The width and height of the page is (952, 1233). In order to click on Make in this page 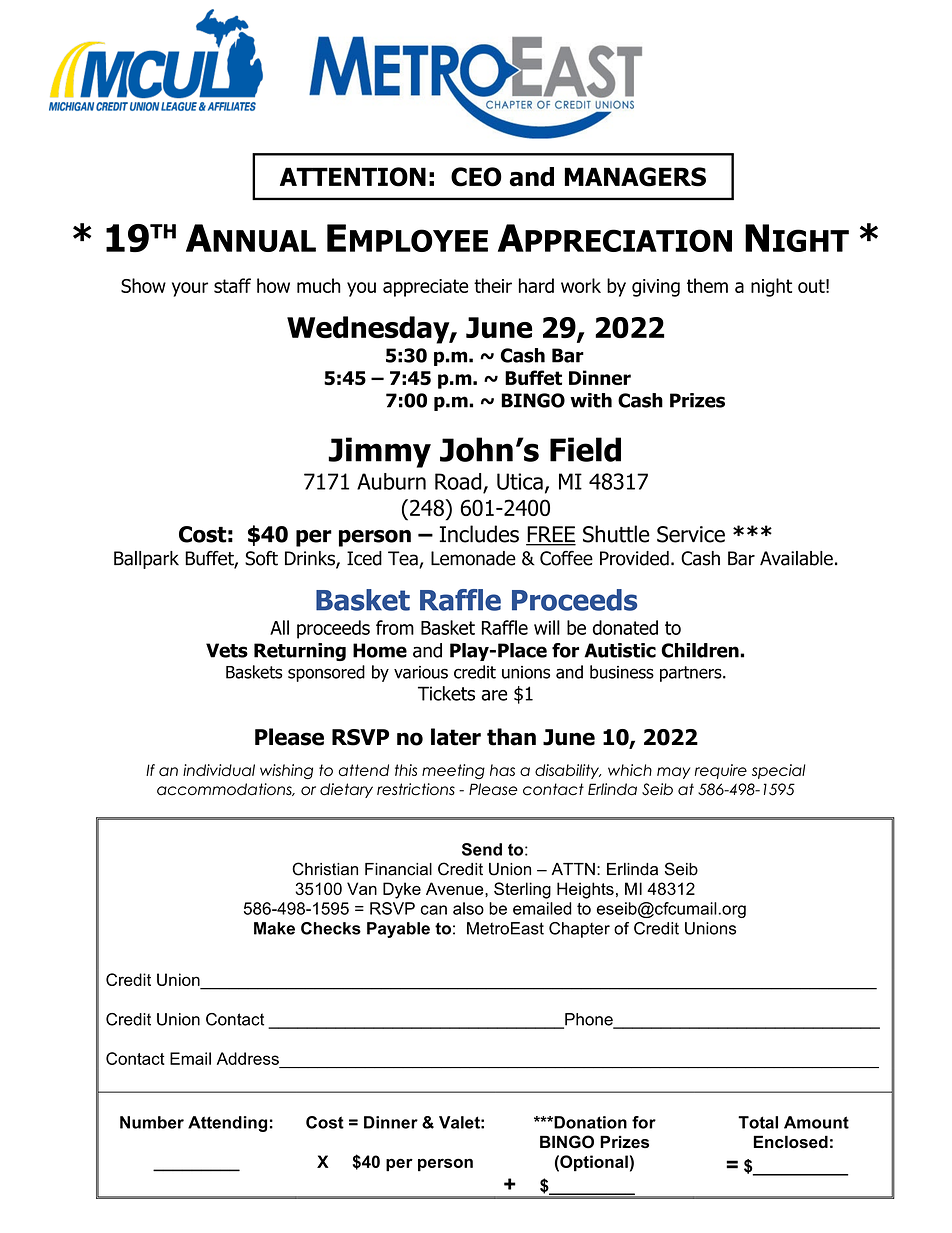, I will do `click(274, 928)`.
